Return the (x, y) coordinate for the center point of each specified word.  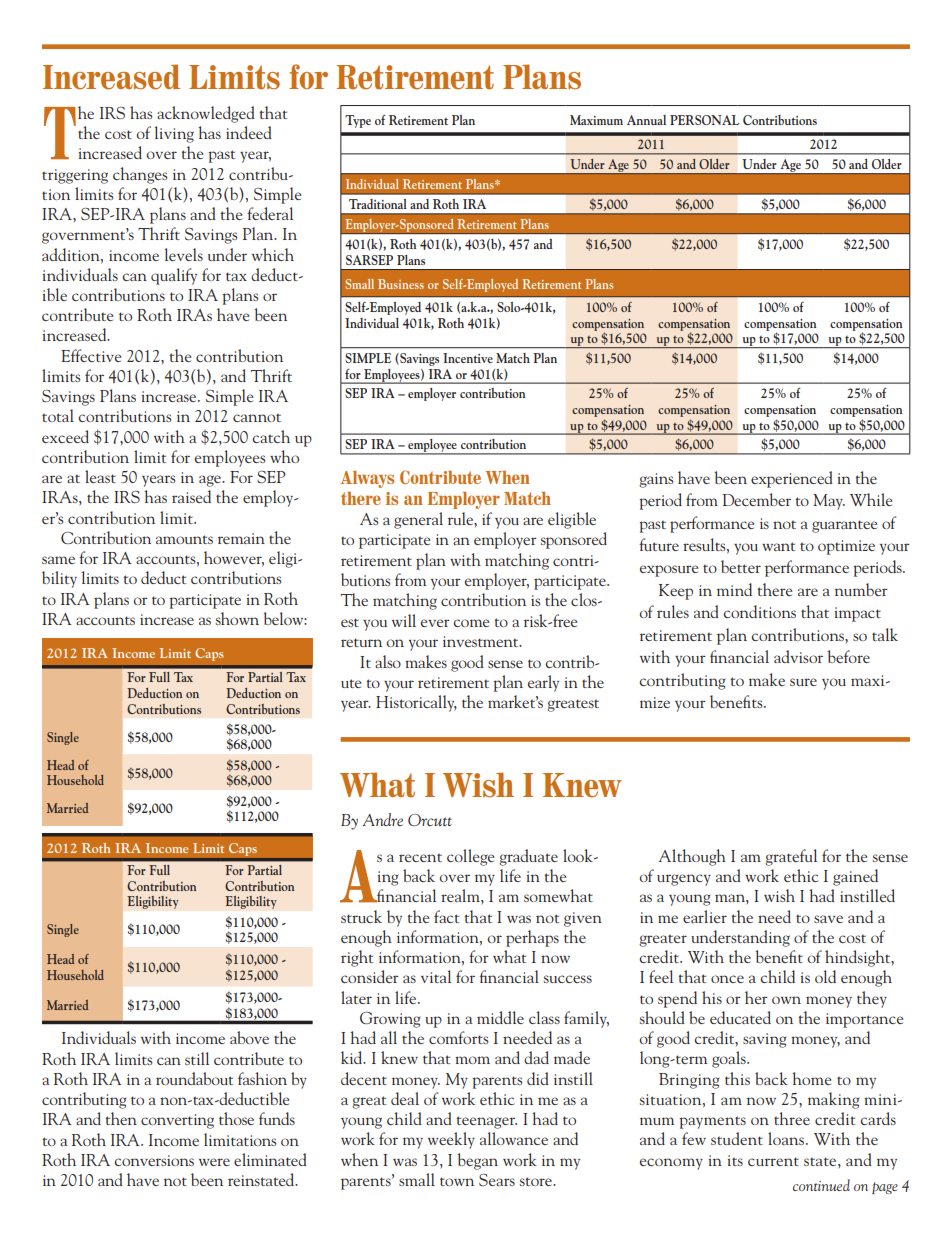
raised (191, 496)
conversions (154, 1160)
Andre (382, 819)
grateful (791, 857)
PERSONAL (704, 120)
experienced (792, 479)
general (418, 520)
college (470, 857)
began (478, 1161)
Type (358, 121)
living (174, 134)
